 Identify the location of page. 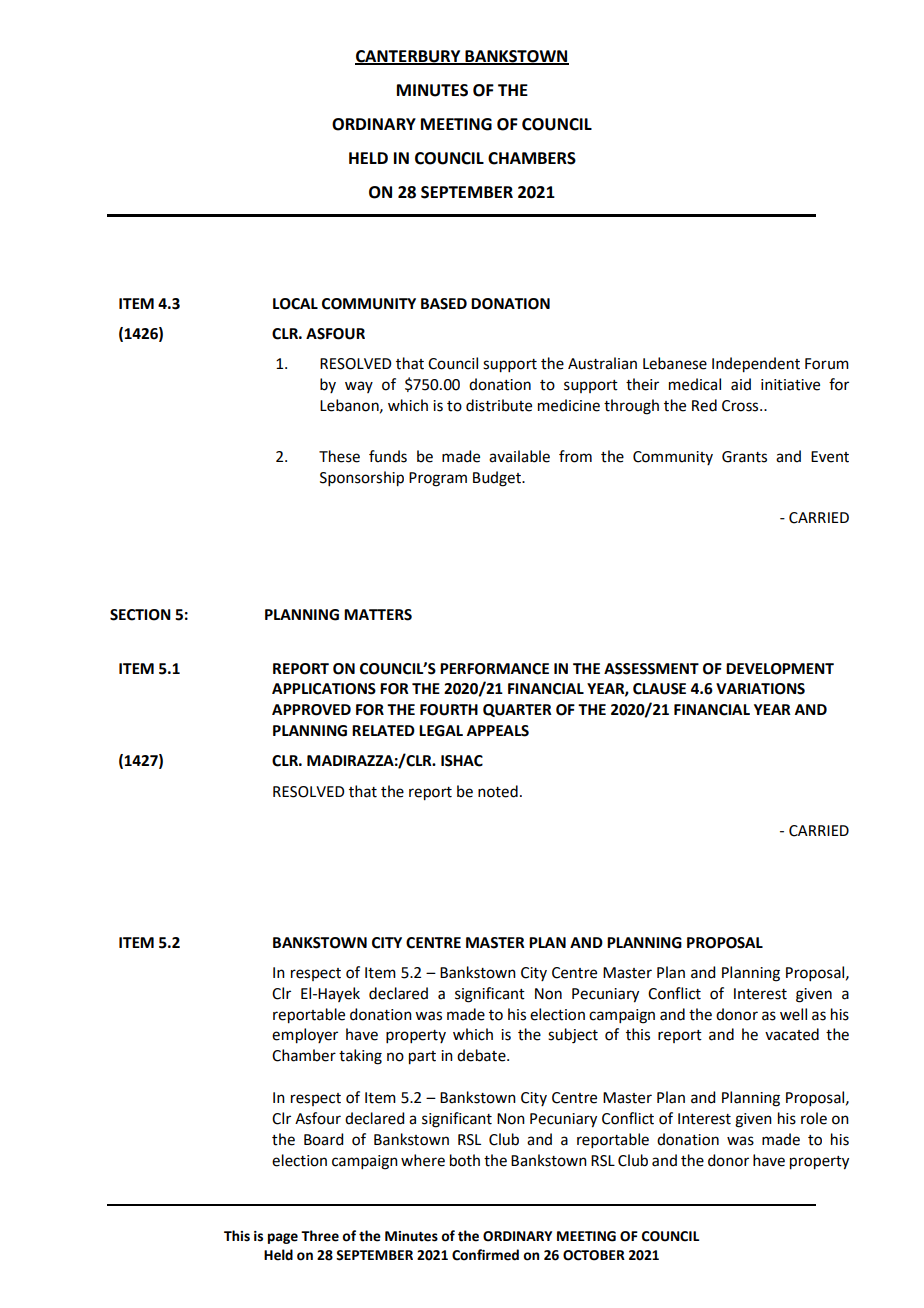
(283, 1238).
